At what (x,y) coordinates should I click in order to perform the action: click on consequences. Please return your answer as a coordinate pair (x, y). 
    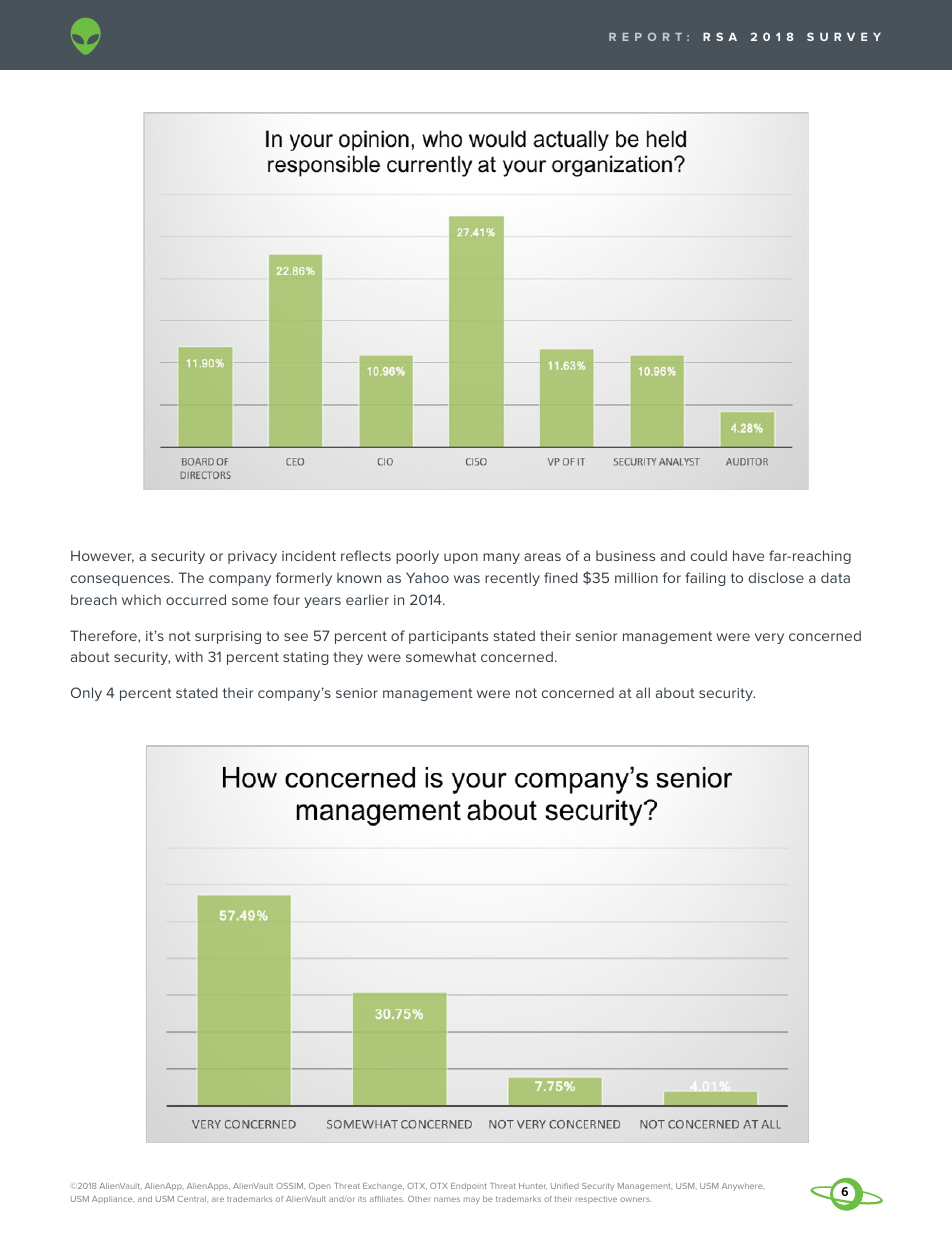
    Looking at the image, I should click on (121, 580).
